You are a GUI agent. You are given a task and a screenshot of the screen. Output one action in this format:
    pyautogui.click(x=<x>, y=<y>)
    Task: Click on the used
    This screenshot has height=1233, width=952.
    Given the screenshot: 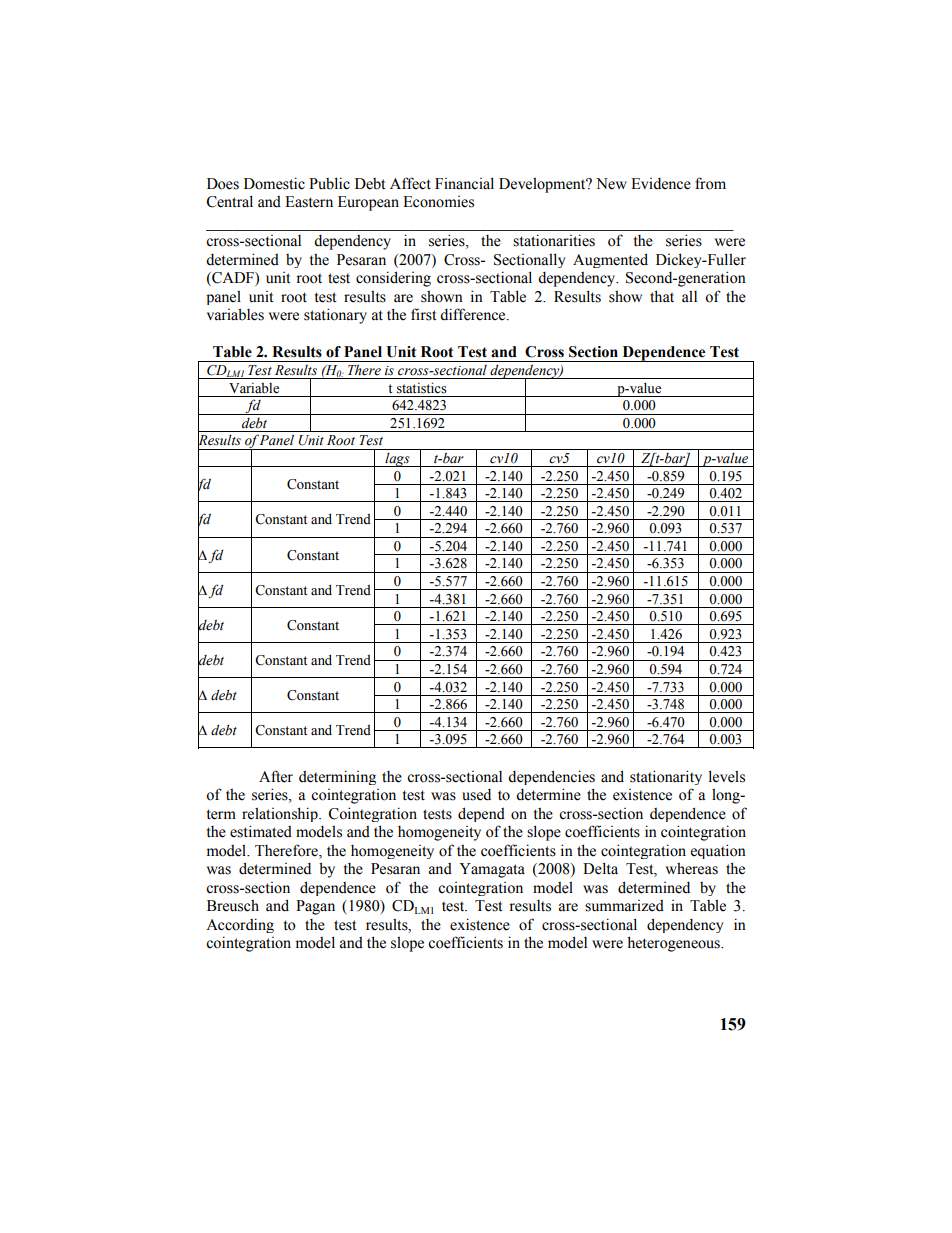 What is the action you would take?
    pyautogui.click(x=476, y=795)
